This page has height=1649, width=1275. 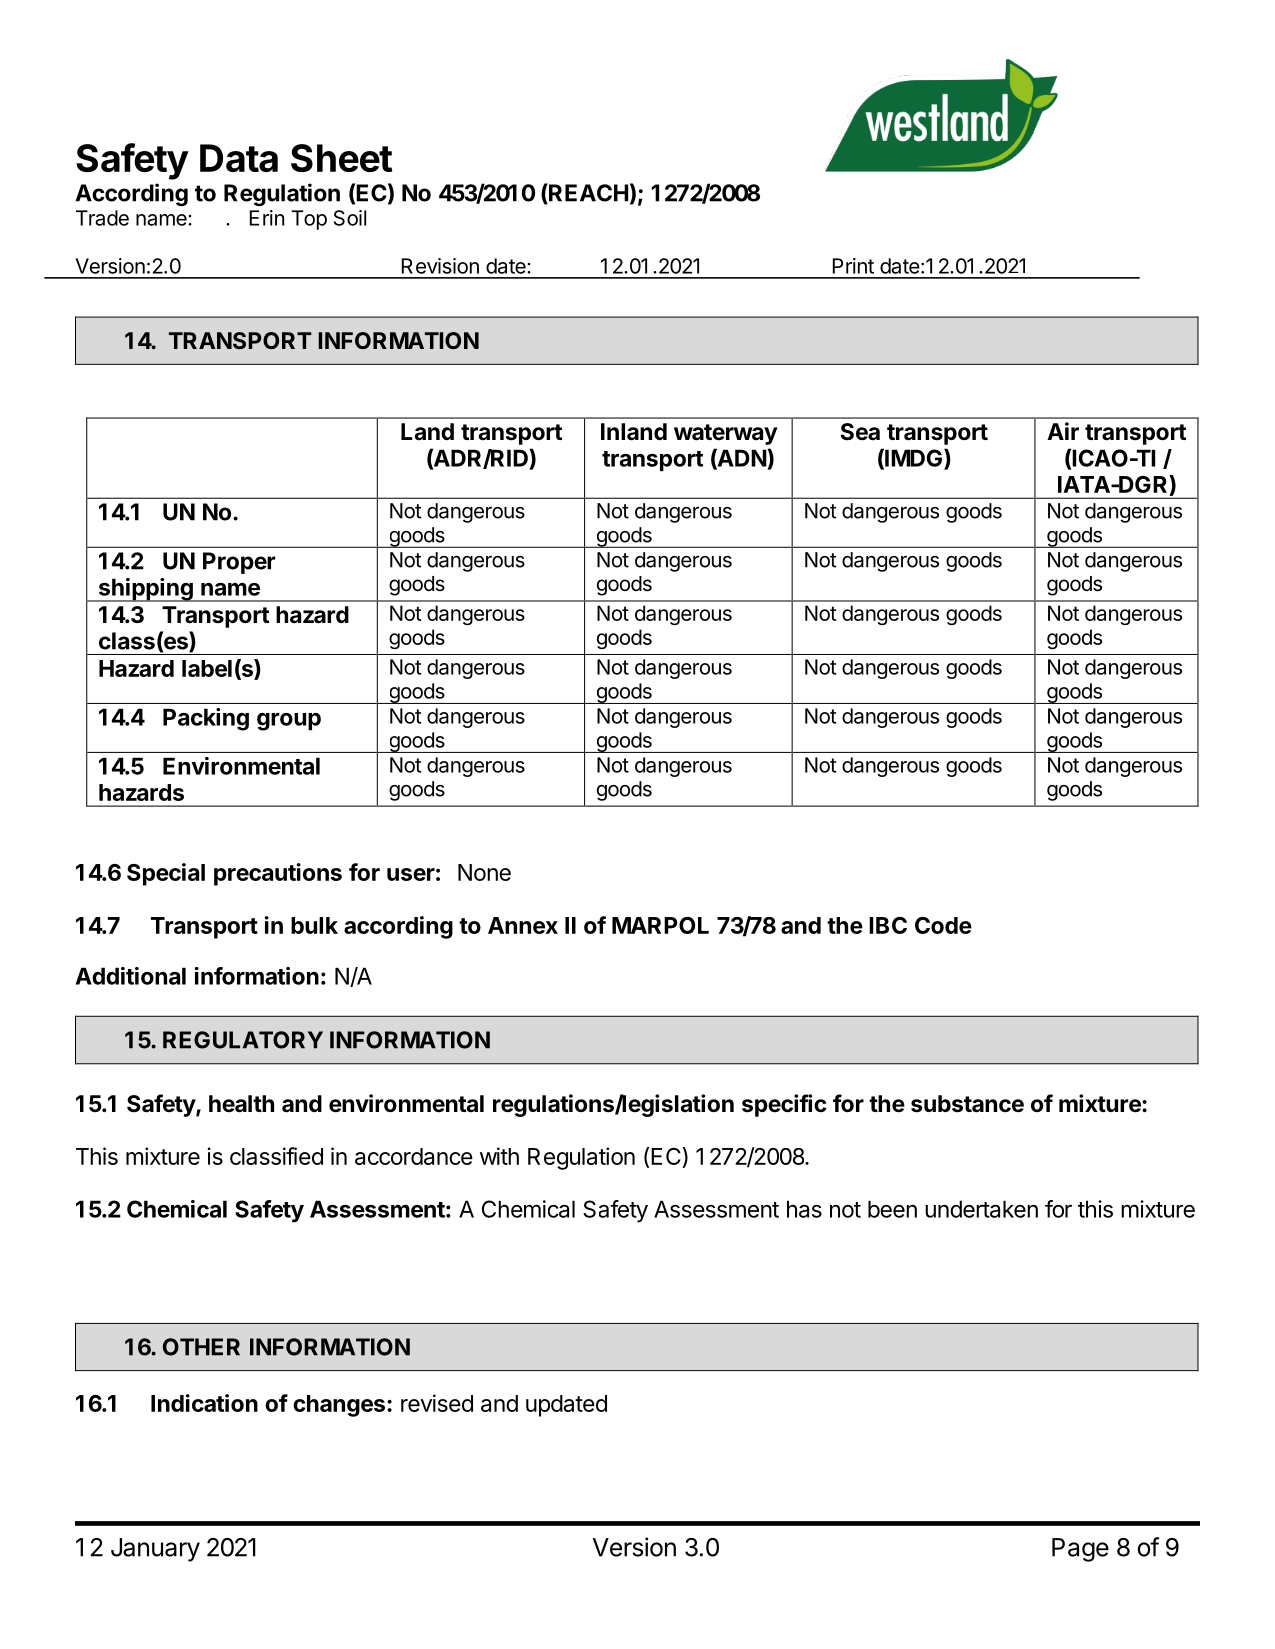 I want to click on undertaken, so click(x=981, y=1209).
